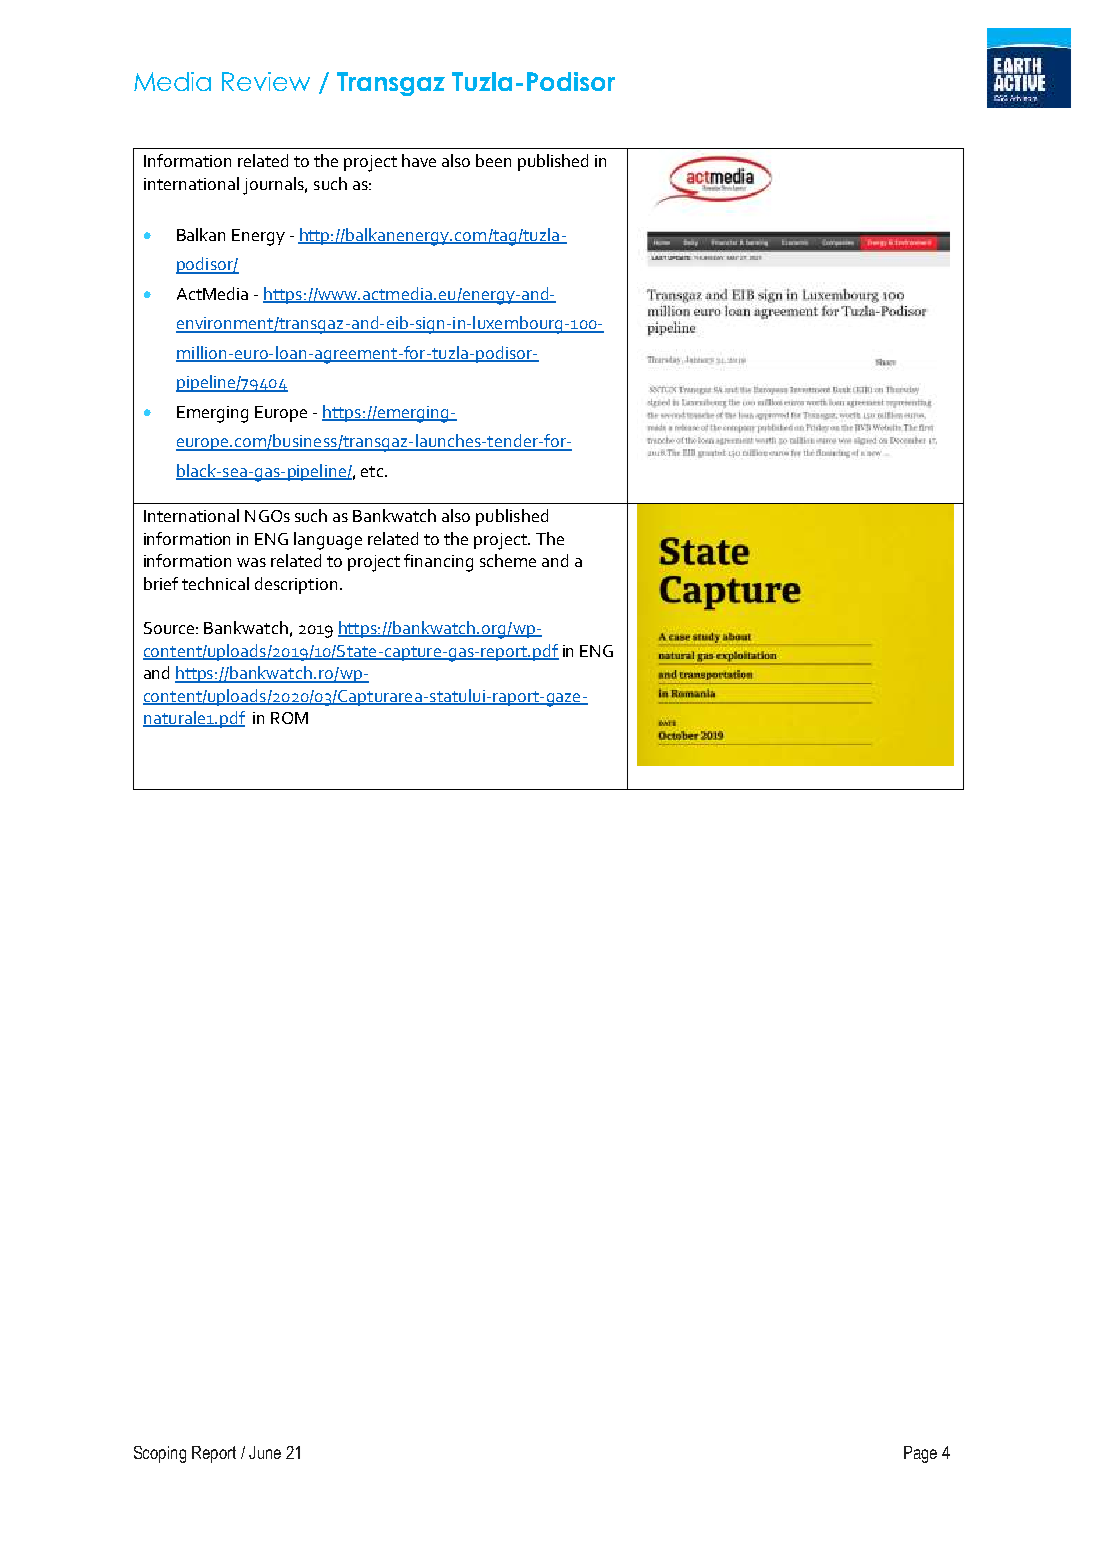  I want to click on June, so click(265, 1452).
